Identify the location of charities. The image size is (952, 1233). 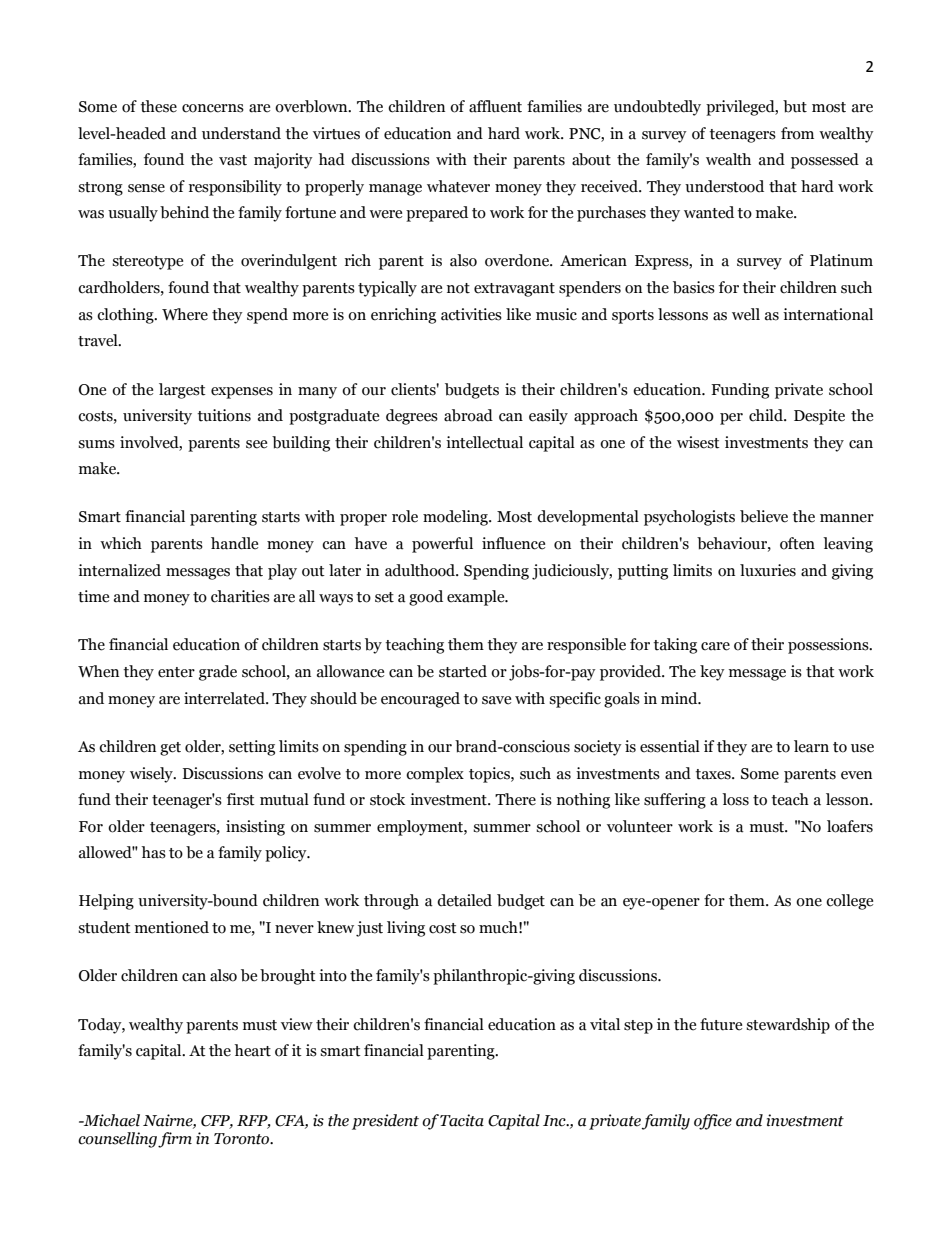
(240, 596).
